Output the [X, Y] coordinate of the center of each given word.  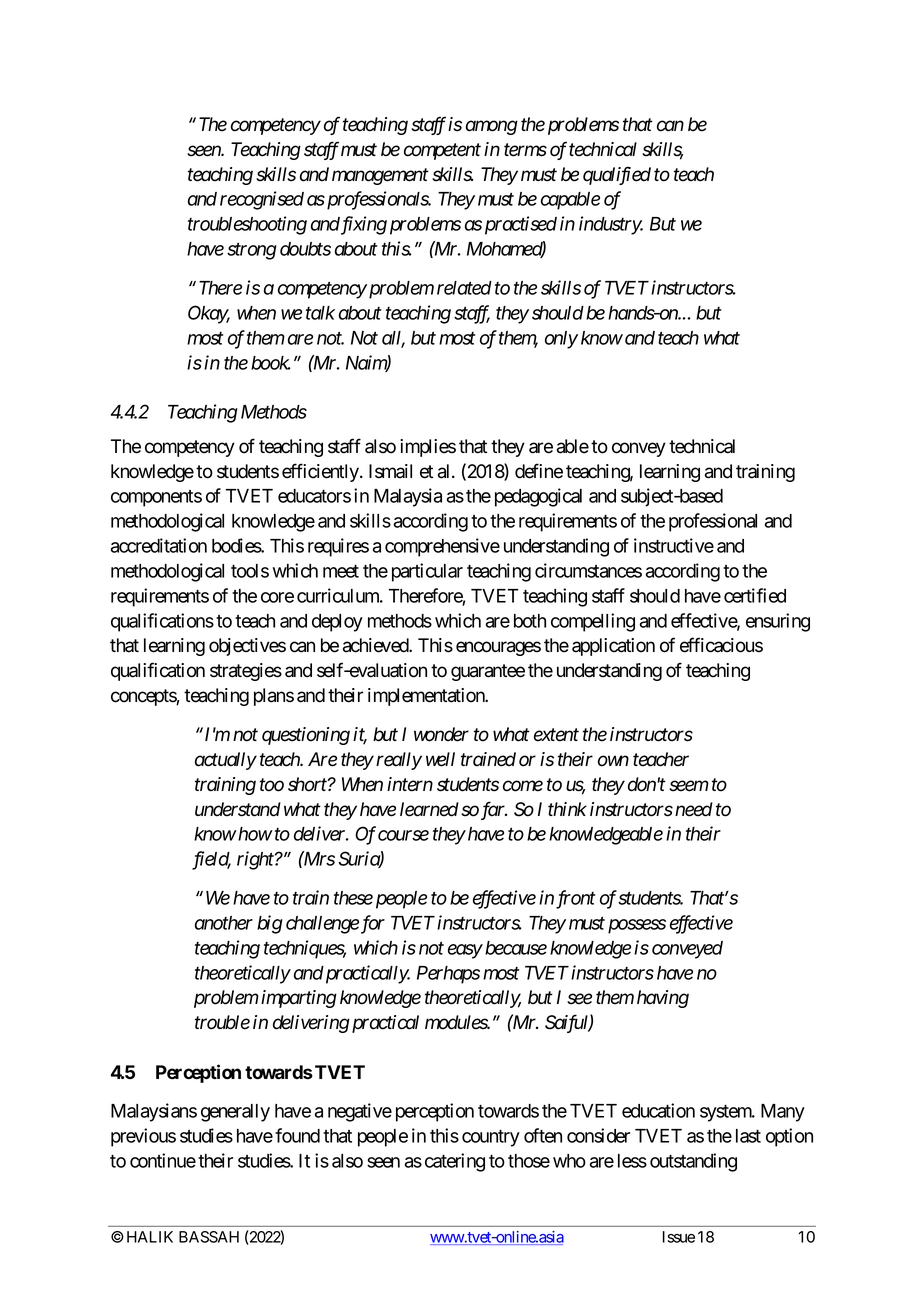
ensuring [778, 622]
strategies [246, 672]
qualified [617, 175]
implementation [427, 697]
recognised [262, 200]
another [224, 923]
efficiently [321, 472]
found [297, 1135]
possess [637, 926]
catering [455, 1162]
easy [465, 951]
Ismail [390, 471]
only [561, 340]
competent [442, 151]
